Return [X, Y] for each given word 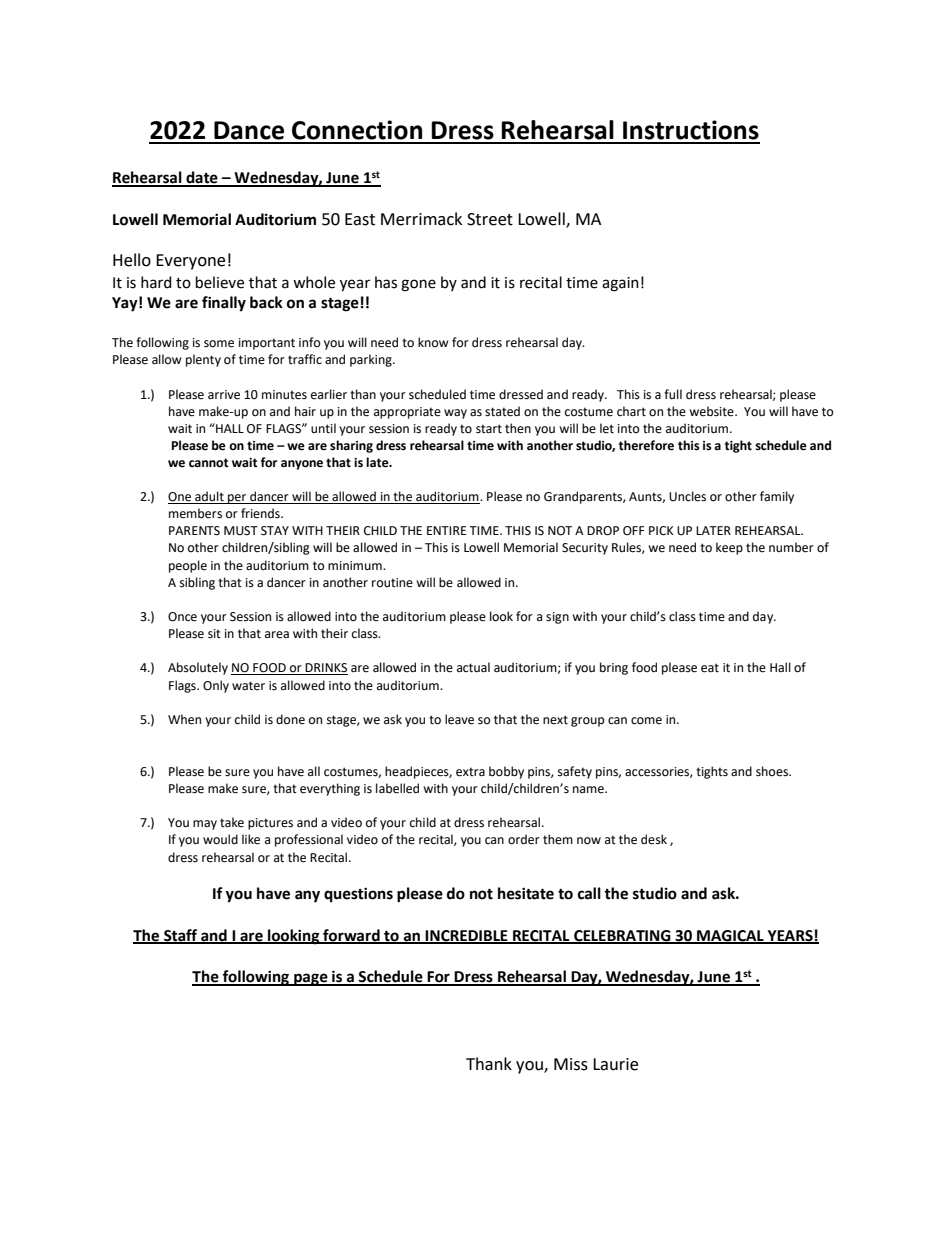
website [712, 411]
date [202, 178]
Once [182, 617]
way [455, 414]
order [524, 839]
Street [490, 219]
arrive [224, 395]
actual [473, 667]
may [205, 825]
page [311, 979]
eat [710, 668]
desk [654, 839]
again [620, 284]
